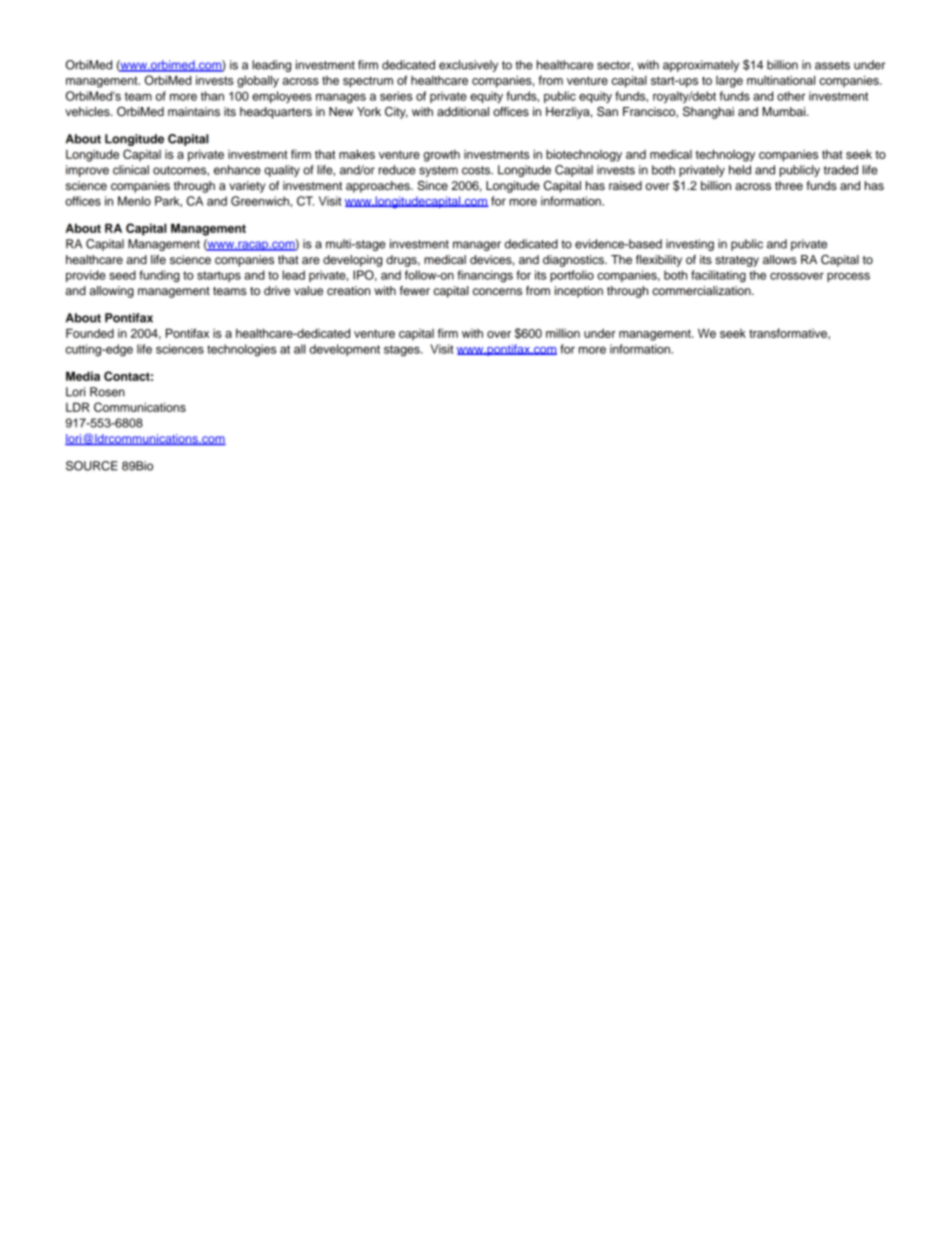 The image size is (952, 1233). Describe the element at coordinates (729, 82) in the screenshot. I see `large` at that location.
